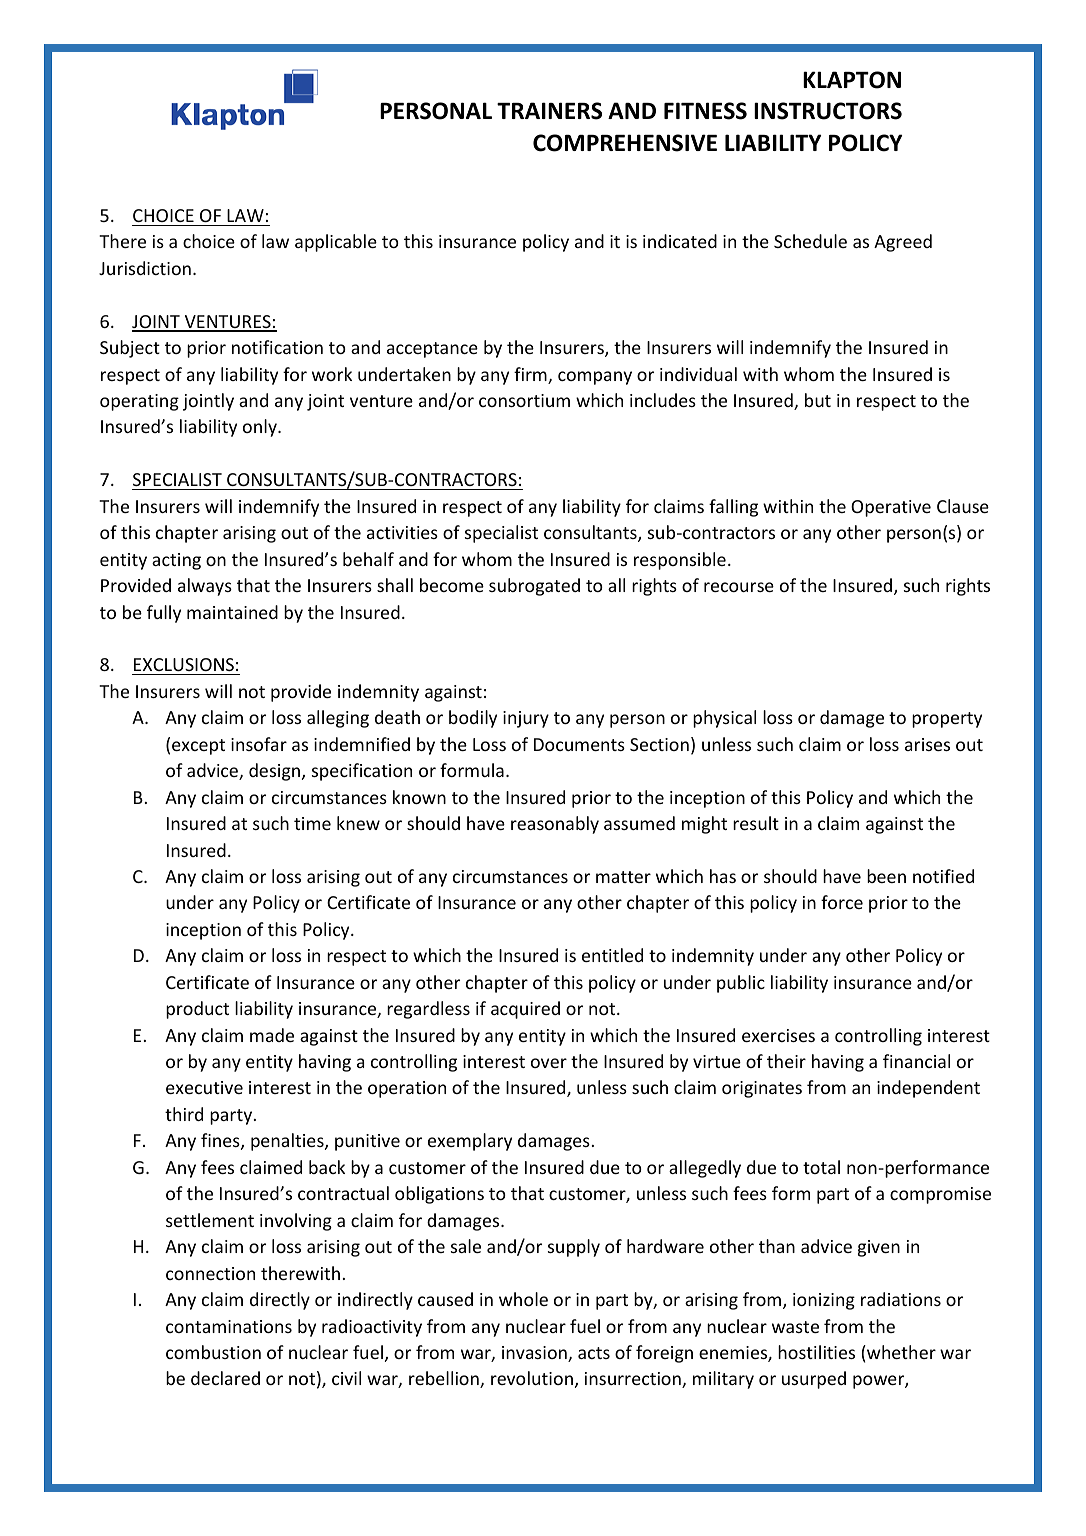  I want to click on invasion, so click(535, 1354).
